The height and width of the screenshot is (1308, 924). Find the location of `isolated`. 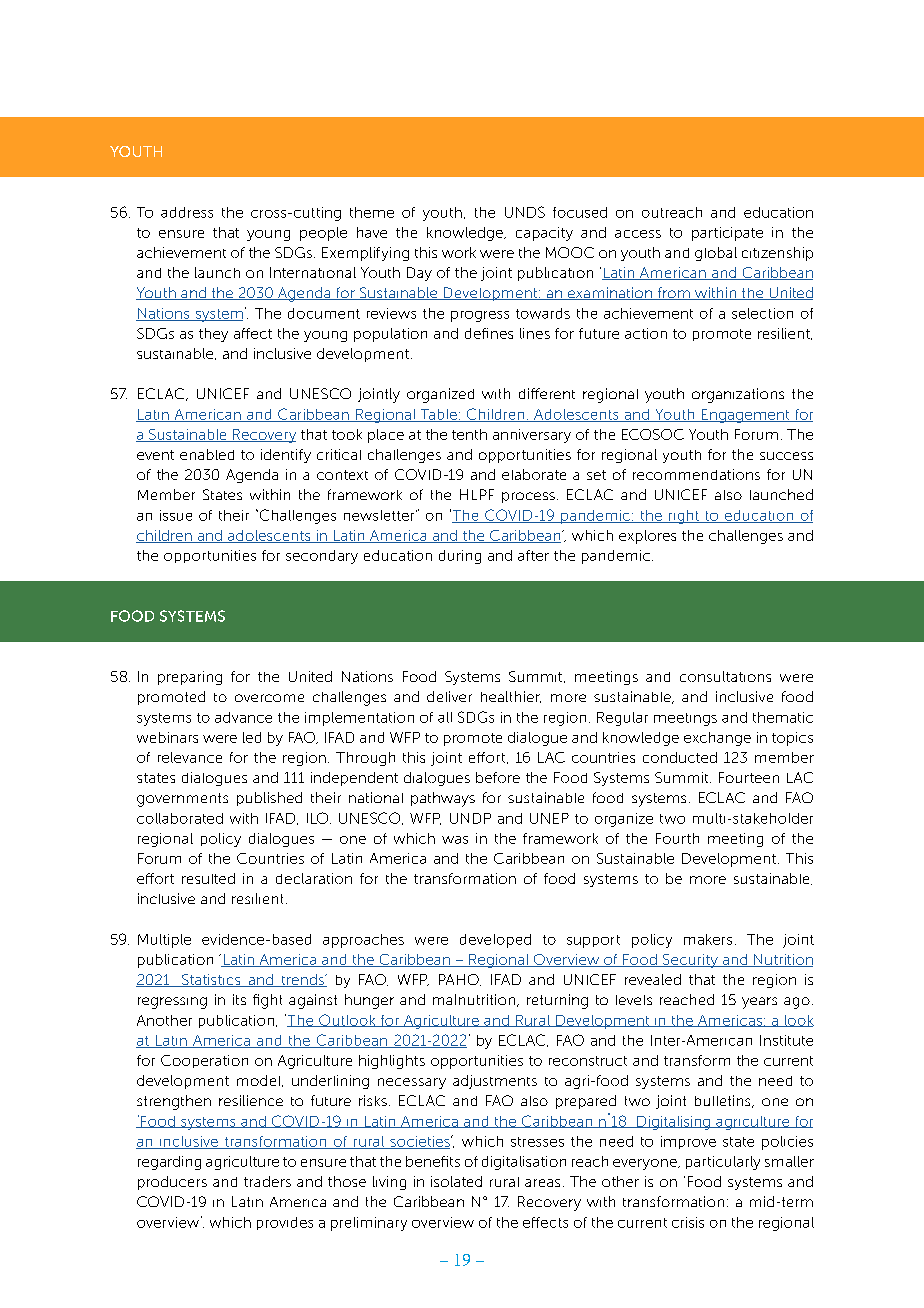

isolated is located at coordinates (456, 1181).
